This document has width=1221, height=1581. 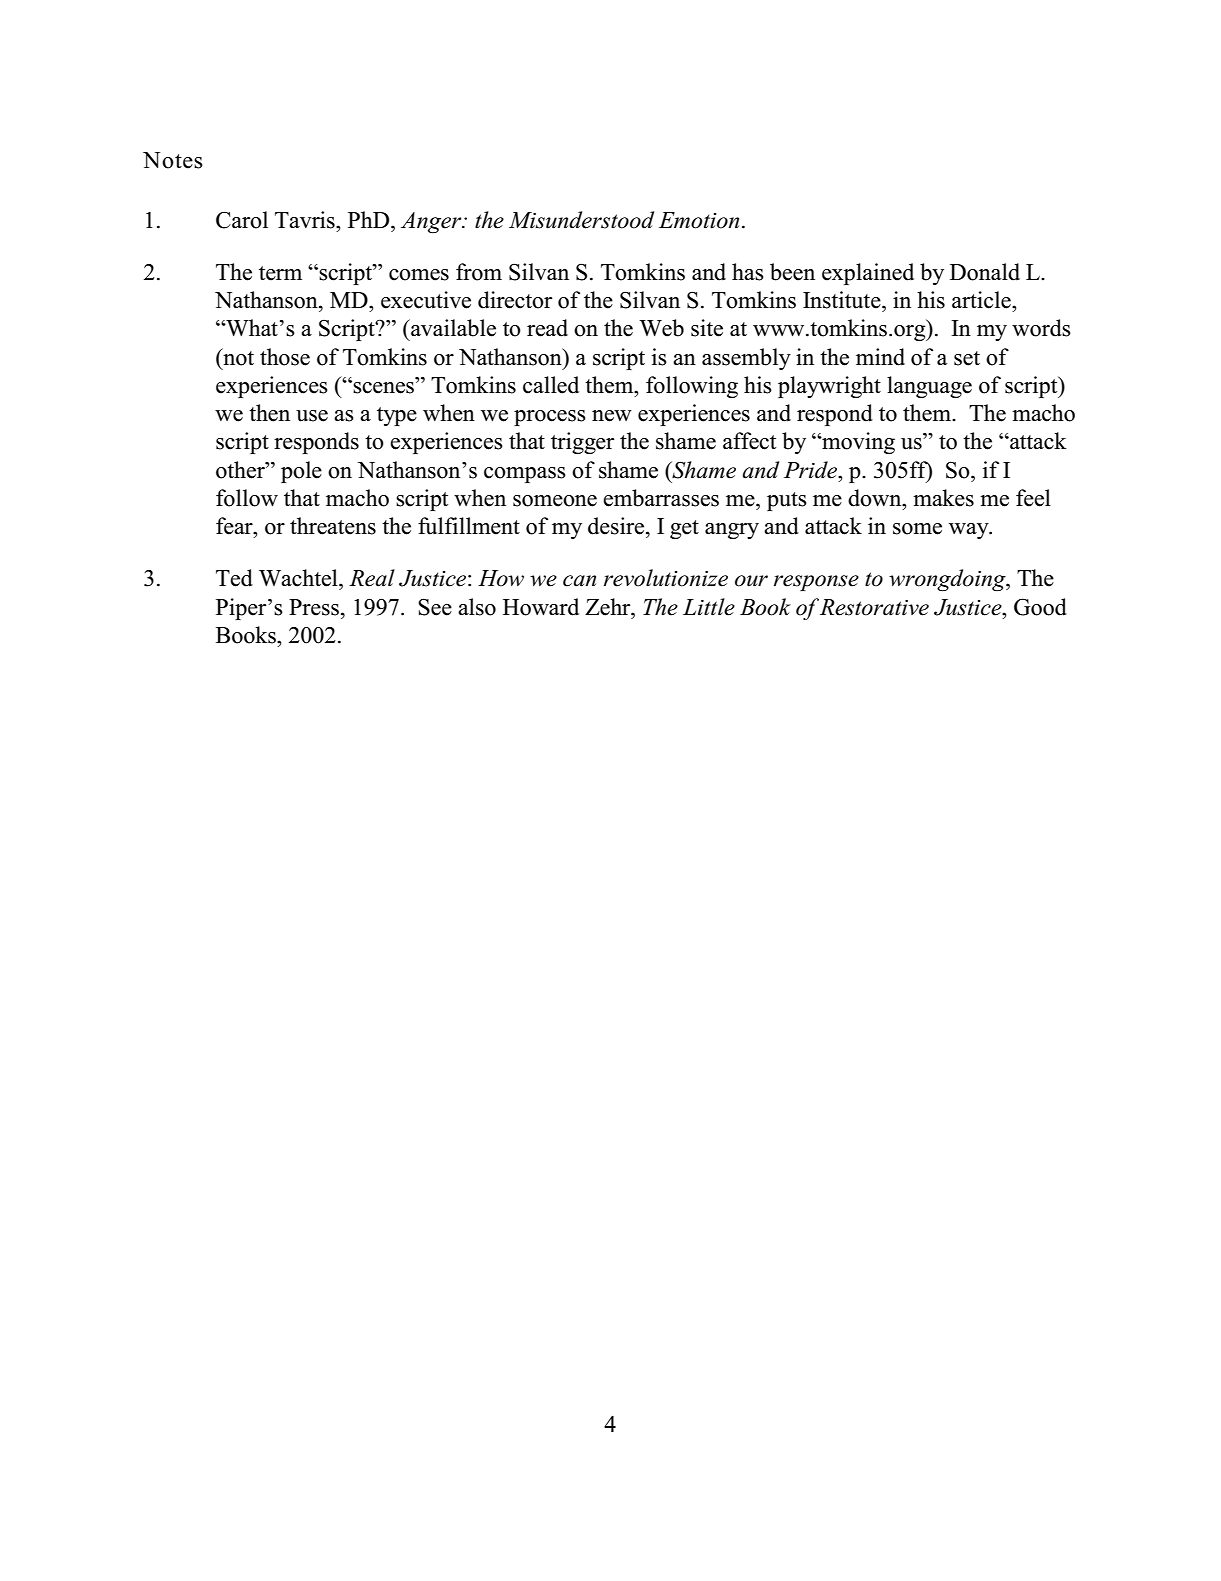 I want to click on Notes, so click(x=173, y=160).
